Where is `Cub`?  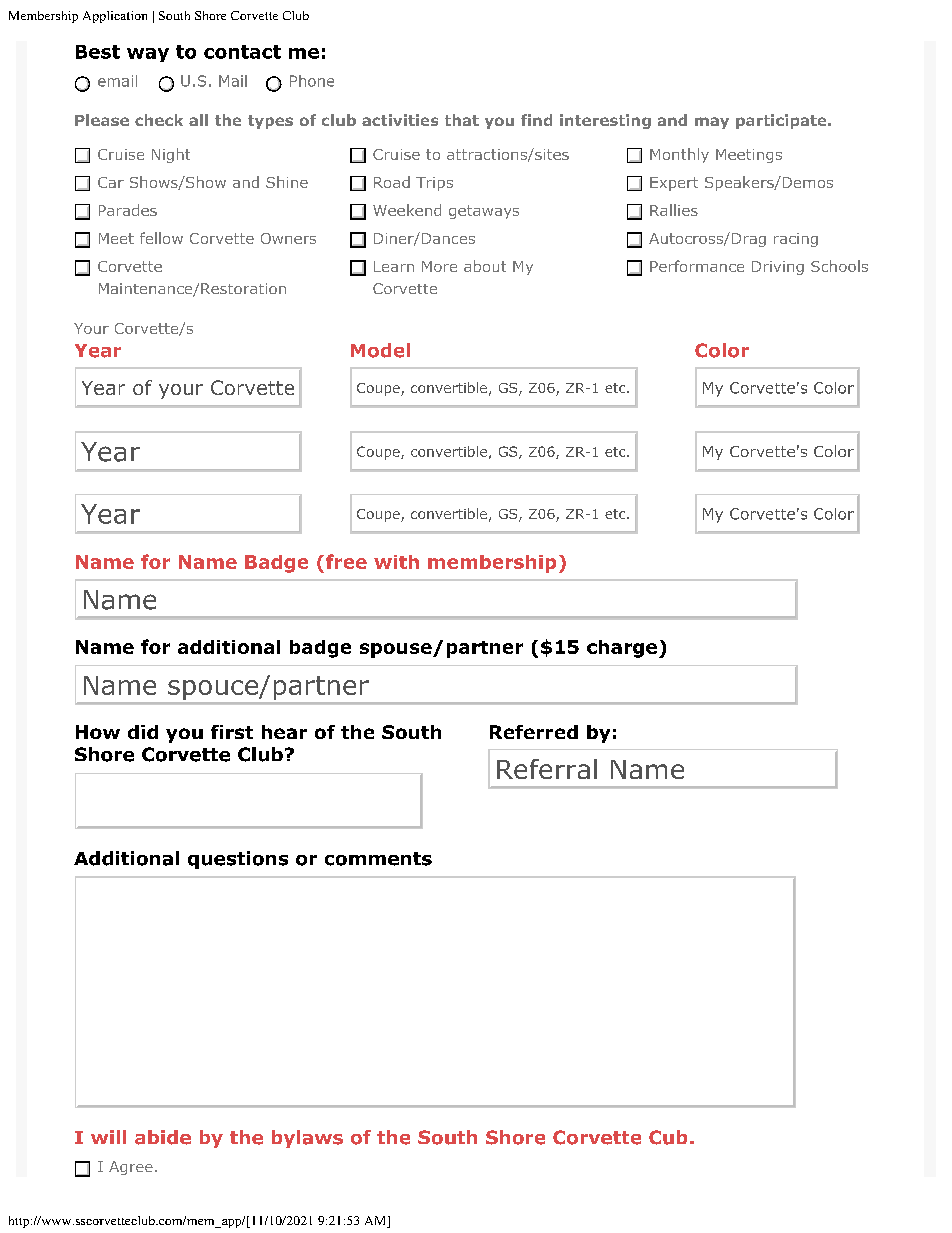
Cub is located at coordinates (668, 1137).
